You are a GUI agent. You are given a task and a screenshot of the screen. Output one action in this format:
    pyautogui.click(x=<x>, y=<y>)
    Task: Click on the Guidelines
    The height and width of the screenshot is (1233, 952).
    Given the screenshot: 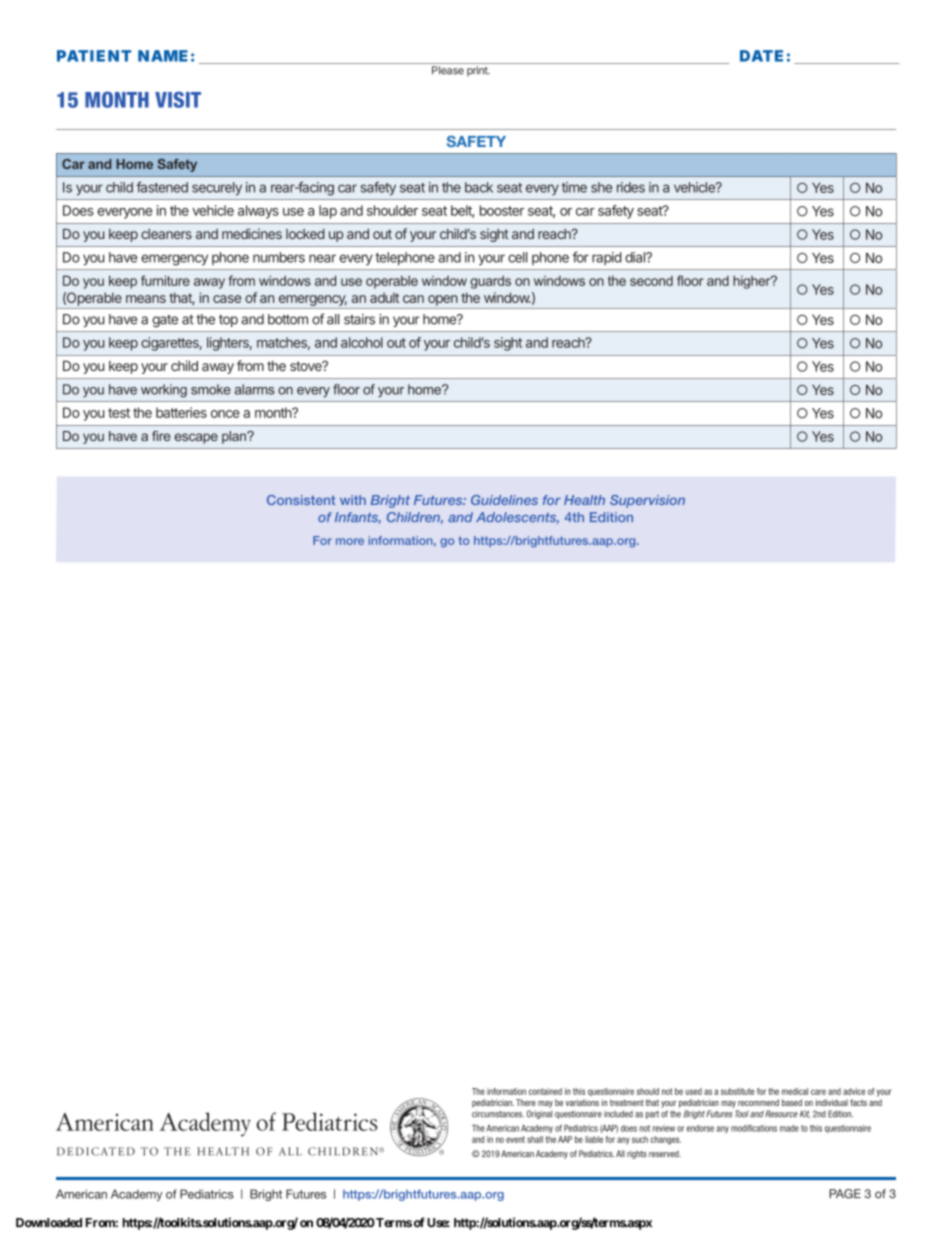 What is the action you would take?
    pyautogui.click(x=504, y=500)
